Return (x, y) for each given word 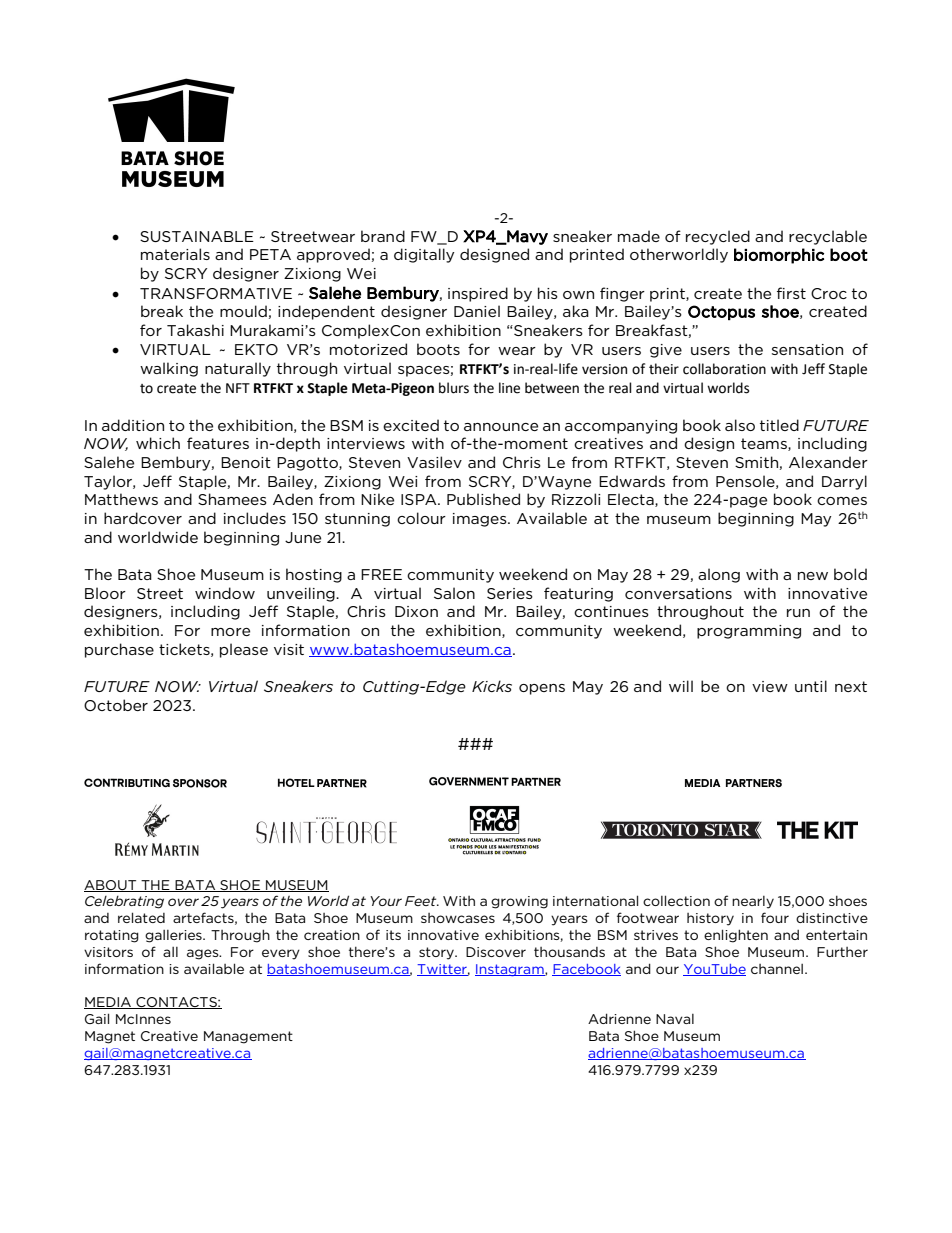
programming (749, 632)
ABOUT (111, 886)
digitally (424, 255)
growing (519, 902)
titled (779, 425)
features (218, 443)
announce (501, 427)
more (230, 632)
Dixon (416, 611)
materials (175, 254)
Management (248, 1037)
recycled (718, 237)
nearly (753, 902)
